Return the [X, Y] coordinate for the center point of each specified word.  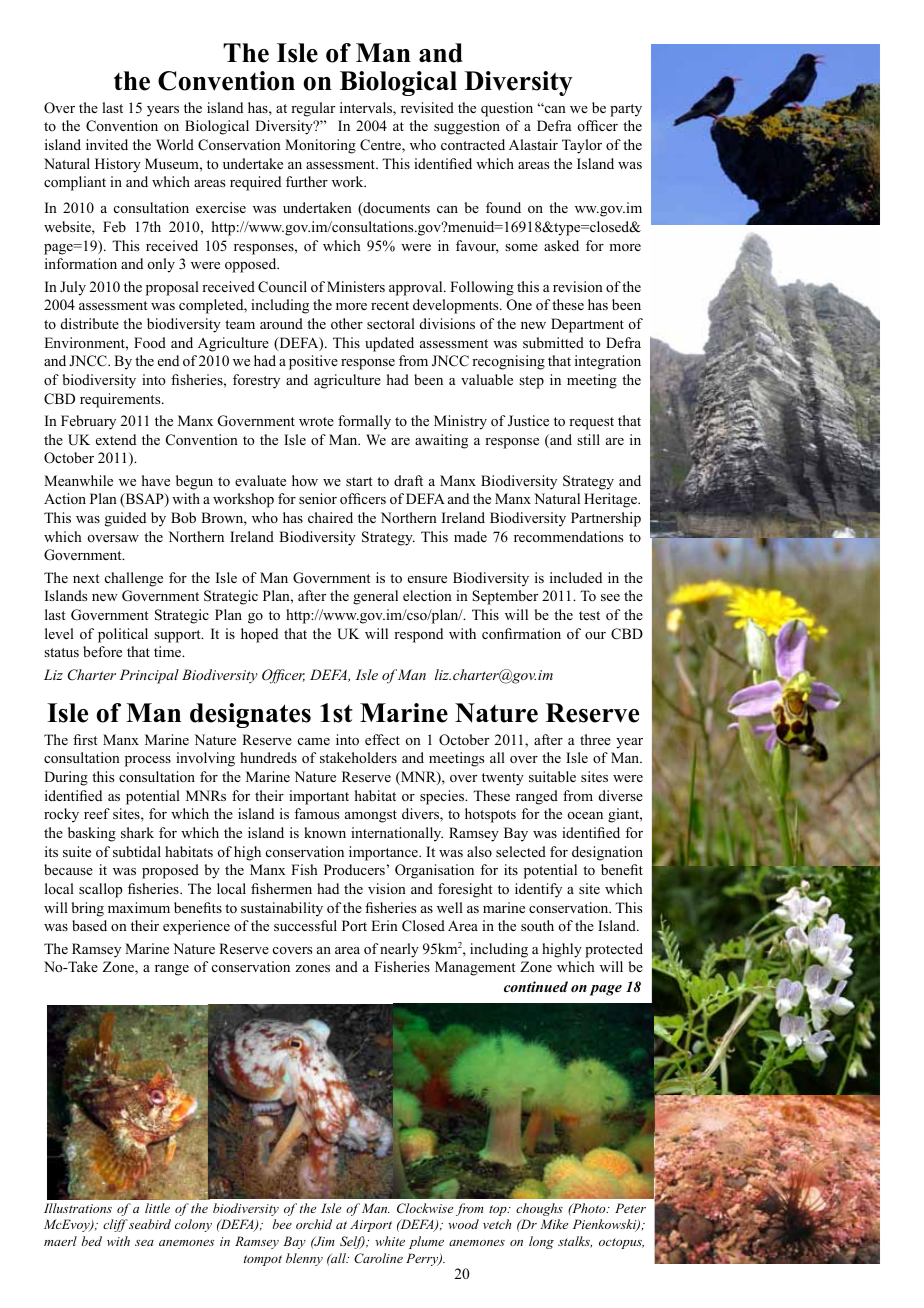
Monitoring [320, 146]
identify [538, 890]
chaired [330, 517]
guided [125, 519]
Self [352, 1242]
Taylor [582, 146]
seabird [150, 1224]
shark [137, 832]
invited [107, 144]
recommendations [568, 536]
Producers [354, 869]
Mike [554, 1224]
